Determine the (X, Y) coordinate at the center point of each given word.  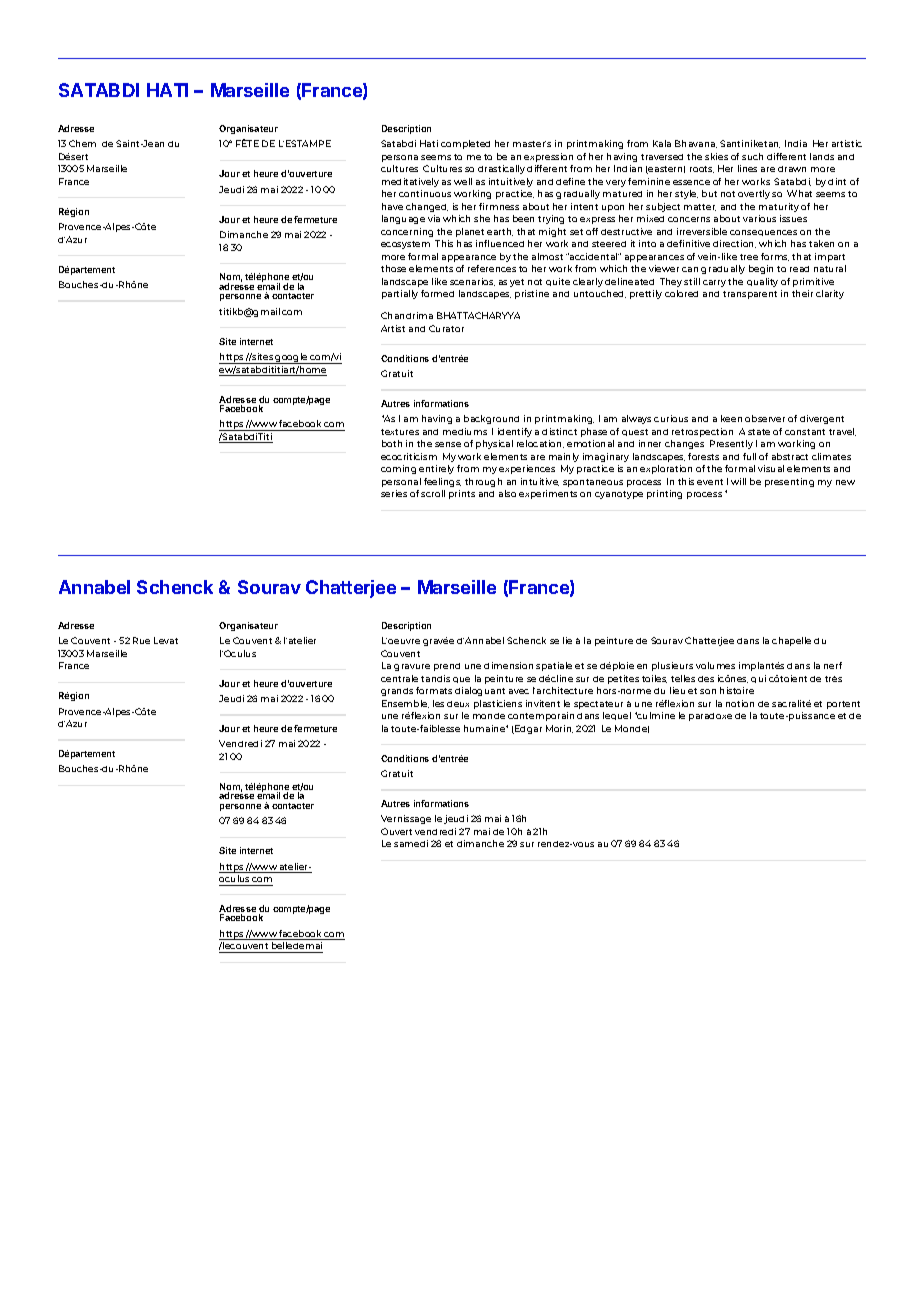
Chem (82, 143)
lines (747, 168)
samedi (411, 843)
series (394, 493)
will (738, 481)
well (463, 181)
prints (462, 494)
